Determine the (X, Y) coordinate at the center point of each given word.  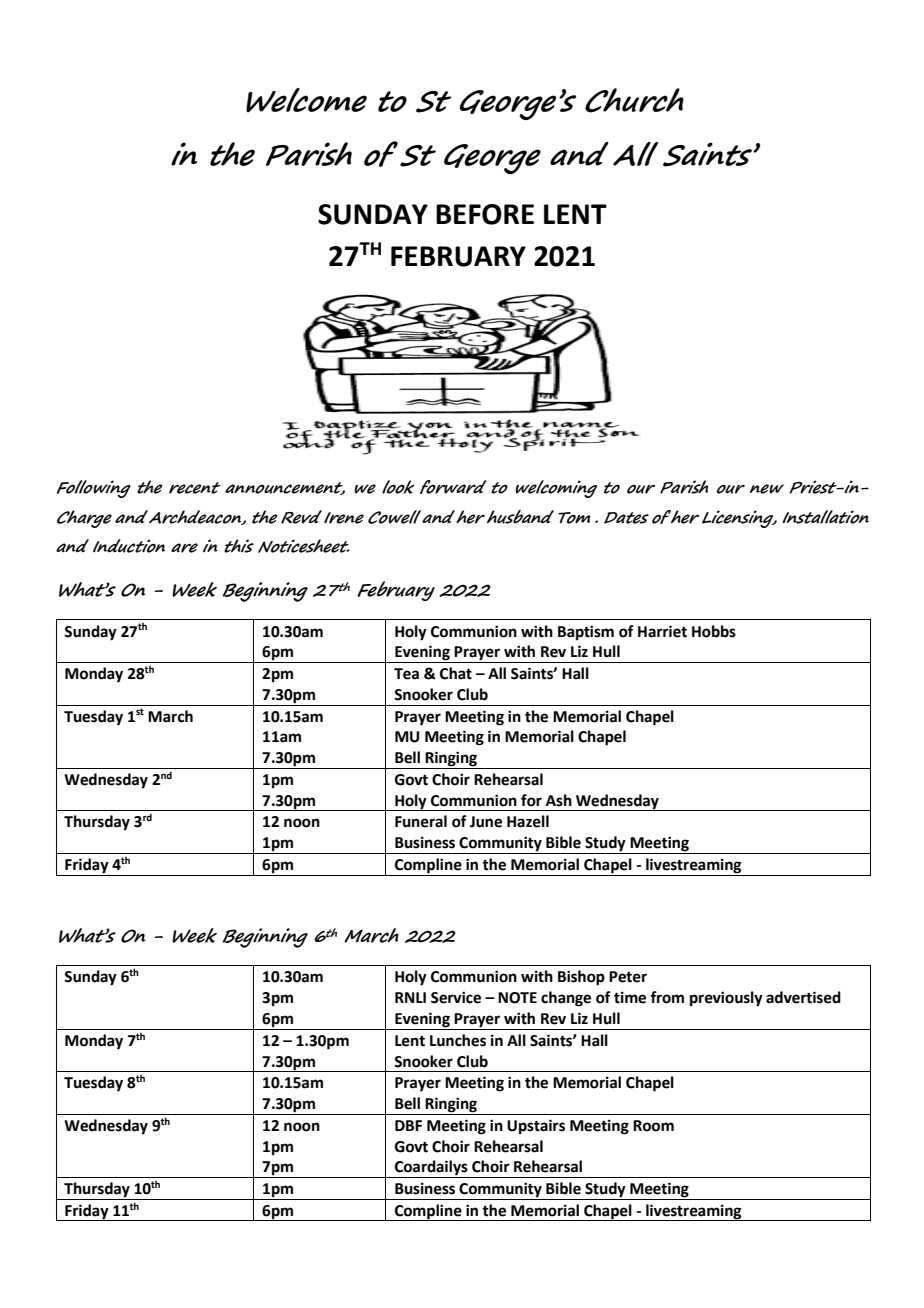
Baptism (586, 633)
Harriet (662, 631)
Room (653, 1126)
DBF (408, 1125)
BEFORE (485, 214)
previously (726, 999)
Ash (559, 800)
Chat (456, 673)
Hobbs (714, 631)
